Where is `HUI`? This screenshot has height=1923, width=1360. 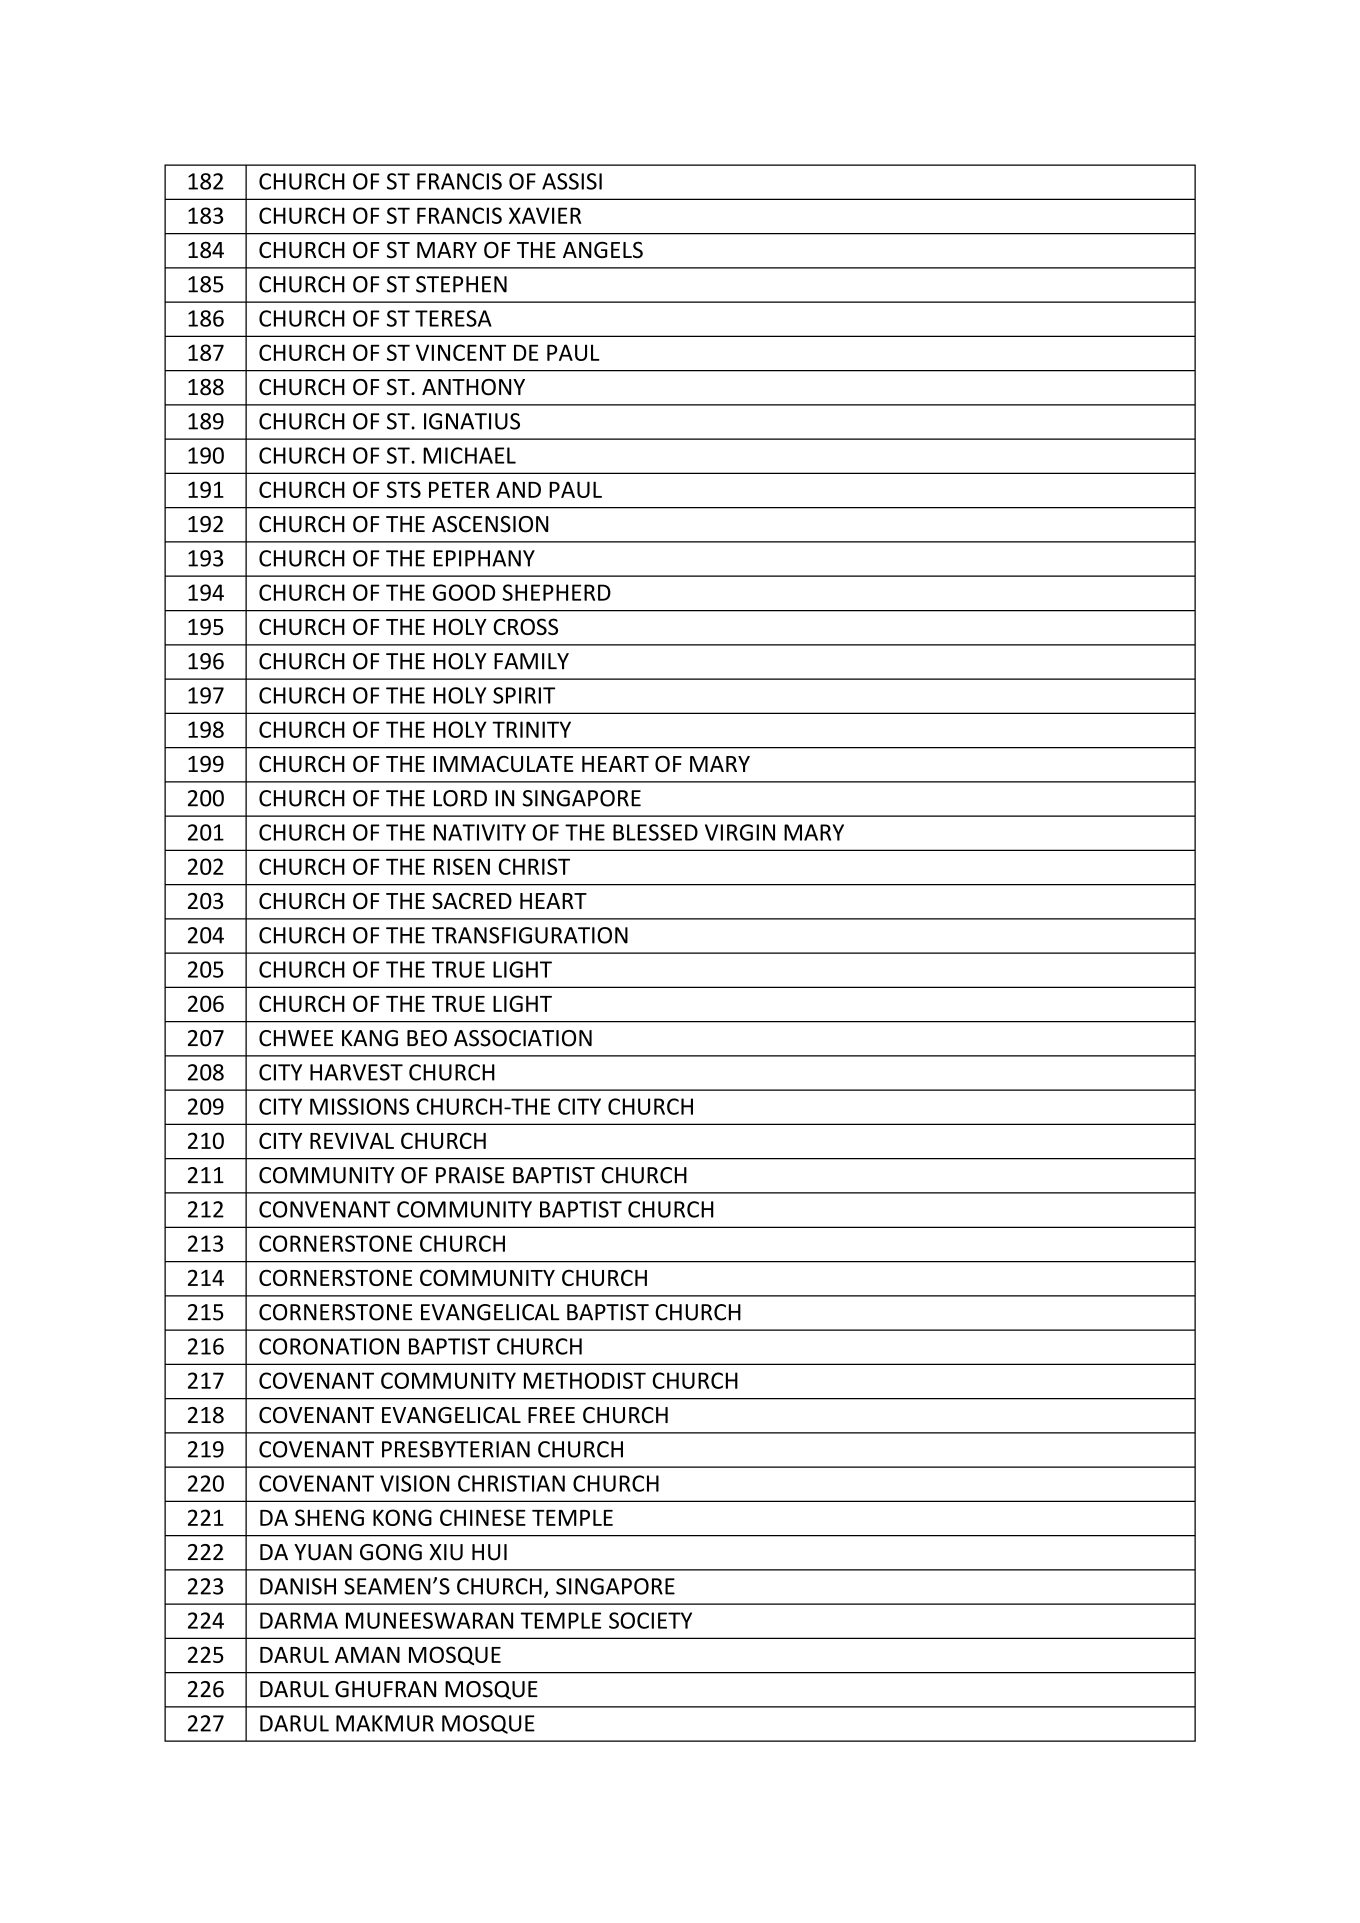 HUI is located at coordinates (489, 1552).
